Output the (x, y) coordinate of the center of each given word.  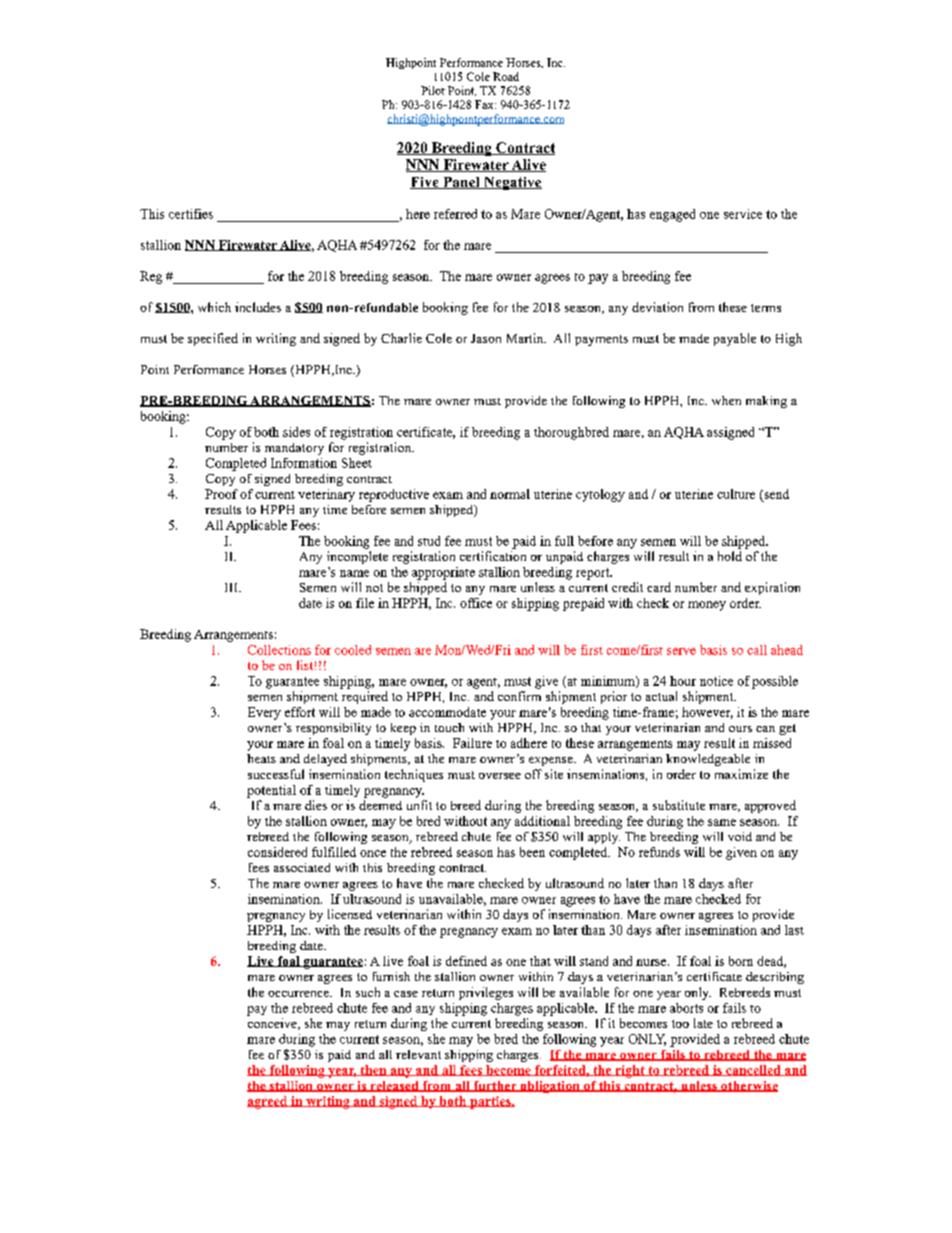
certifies (191, 214)
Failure (472, 743)
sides (296, 432)
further (495, 1086)
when (726, 400)
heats (261, 758)
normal (510, 494)
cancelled (753, 1070)
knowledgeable (708, 760)
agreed (268, 1102)
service (743, 214)
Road (506, 76)
